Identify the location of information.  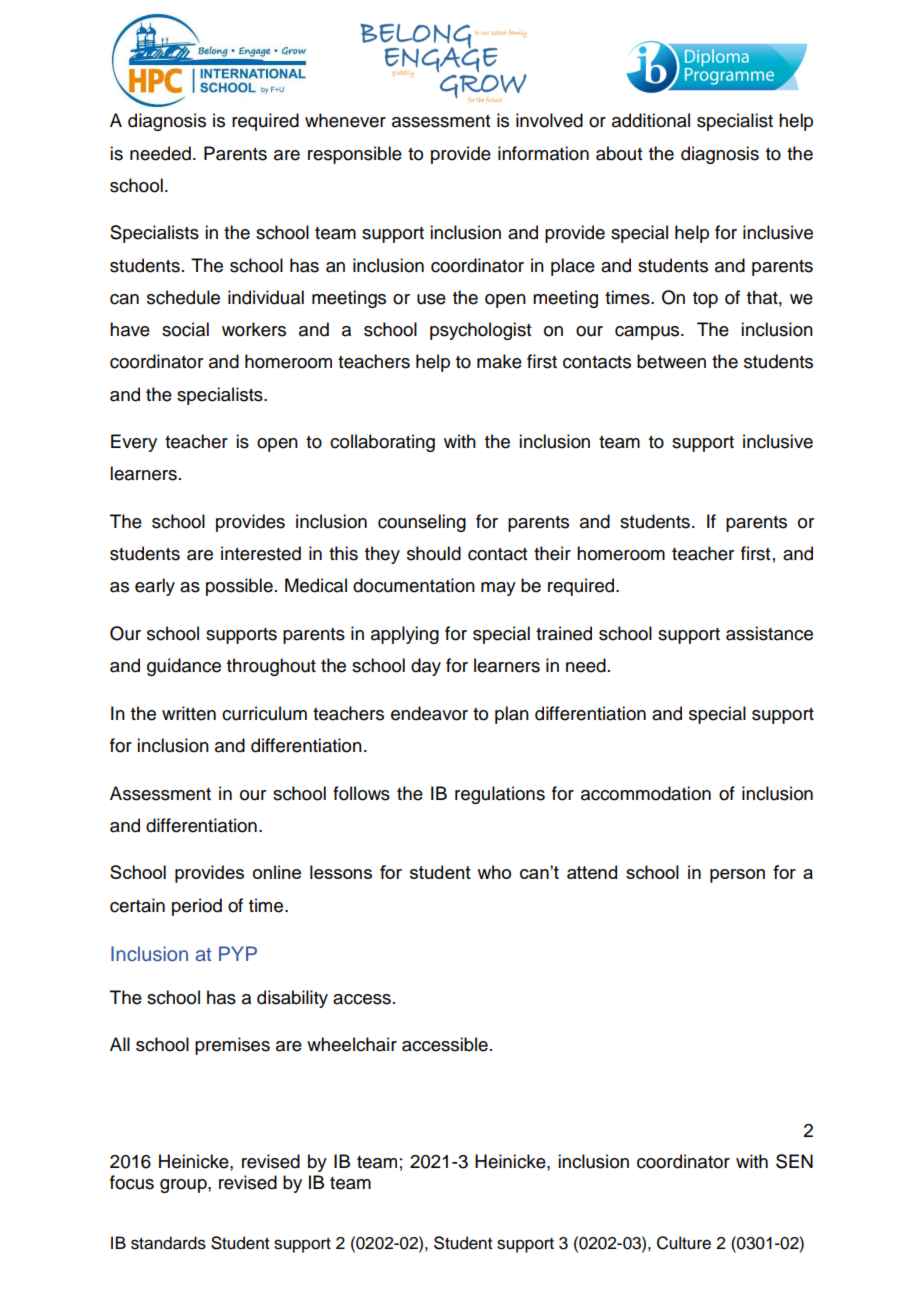
(543, 153).
